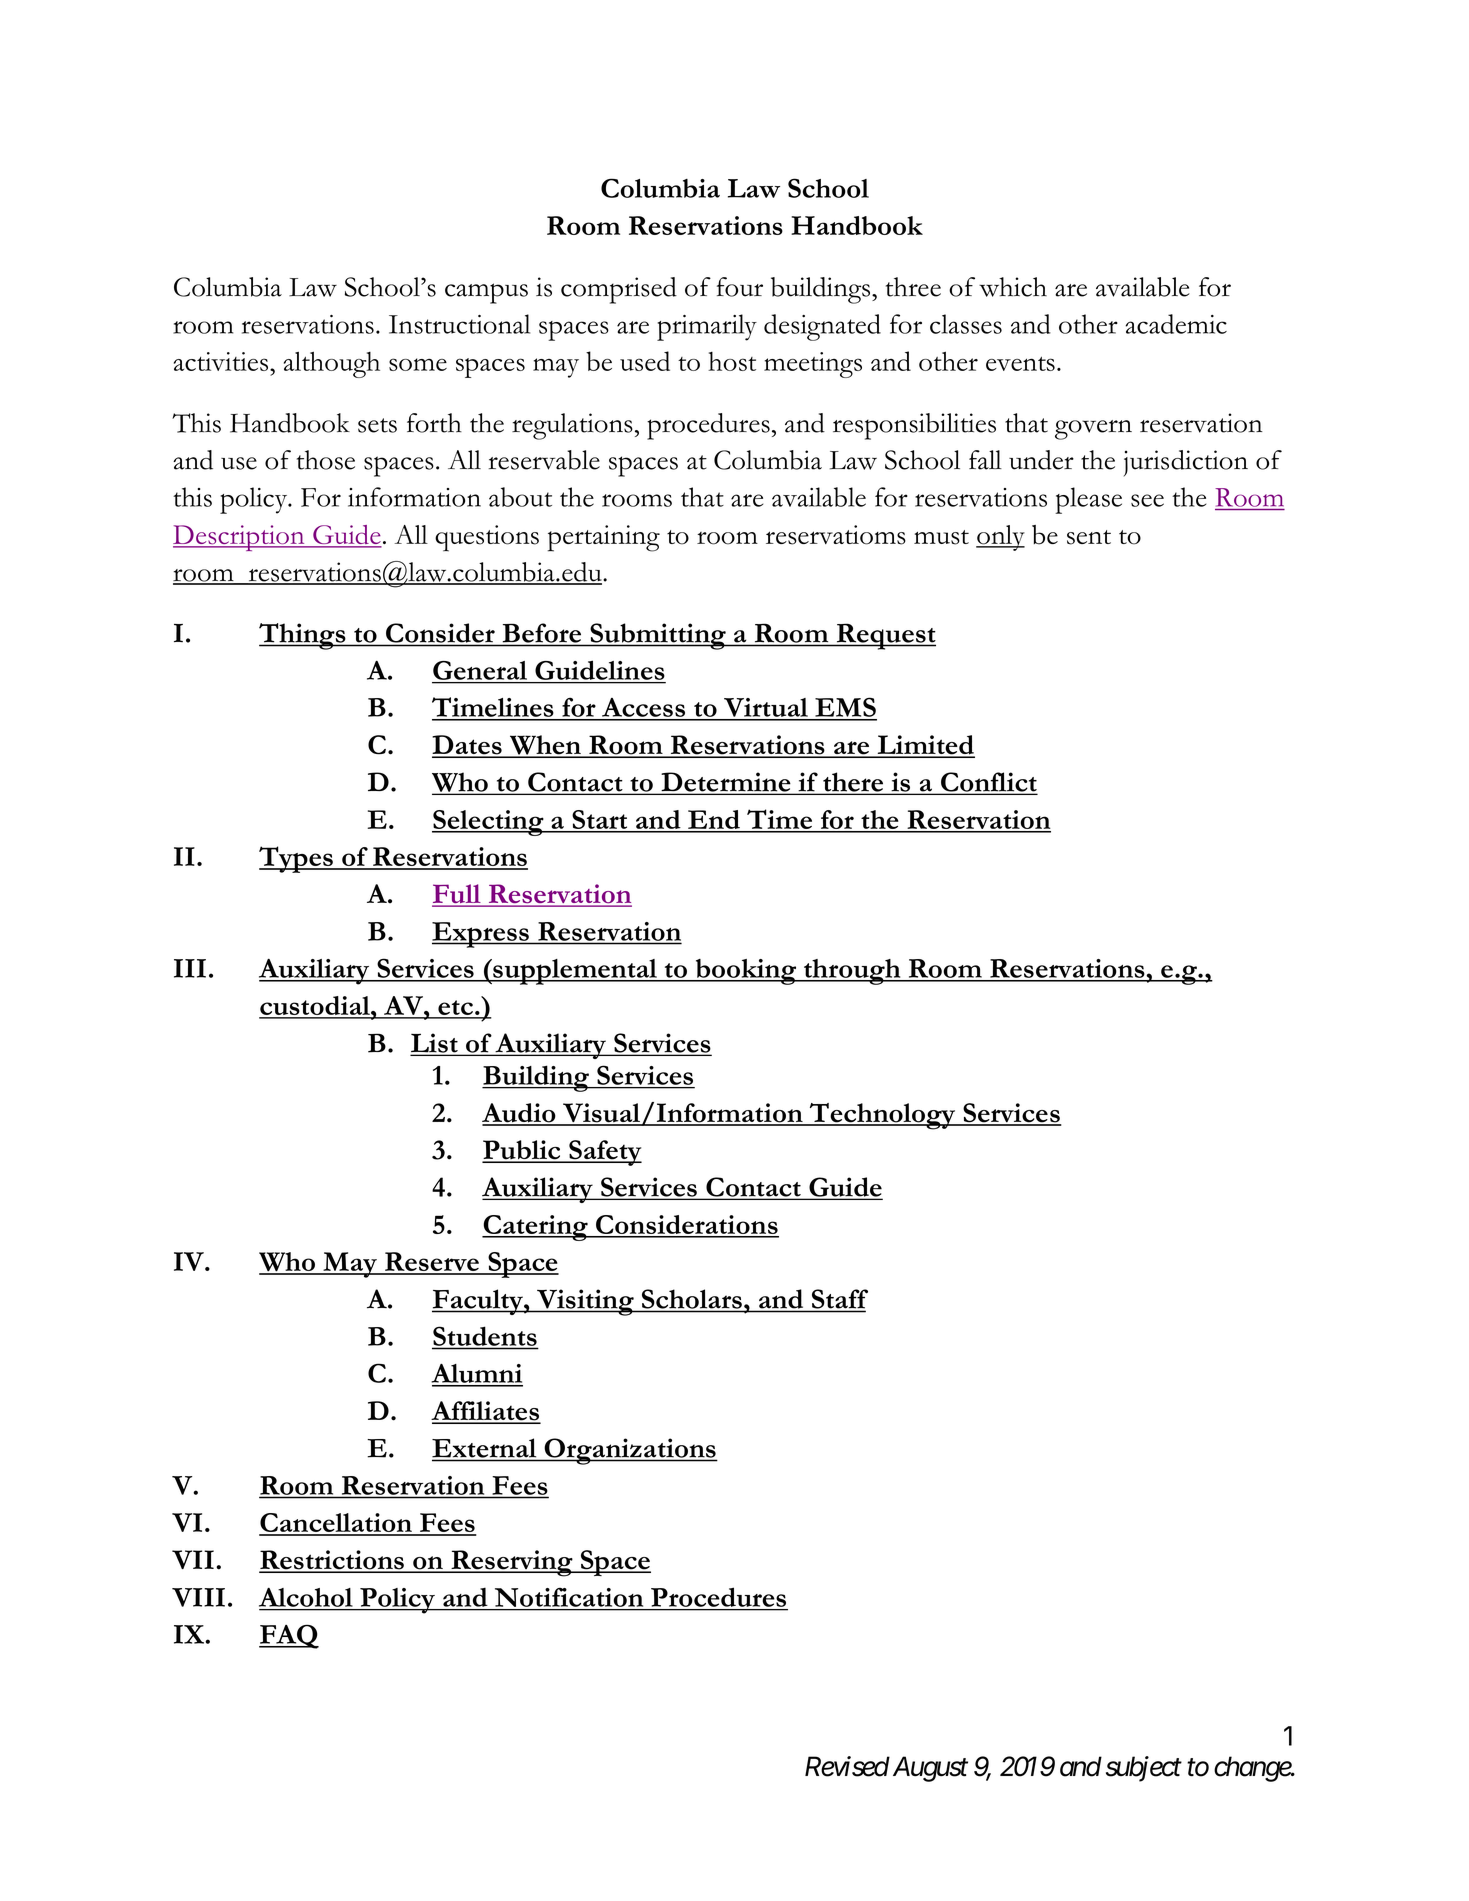  What do you see at coordinates (332, 364) in the screenshot?
I see `although` at bounding box center [332, 364].
